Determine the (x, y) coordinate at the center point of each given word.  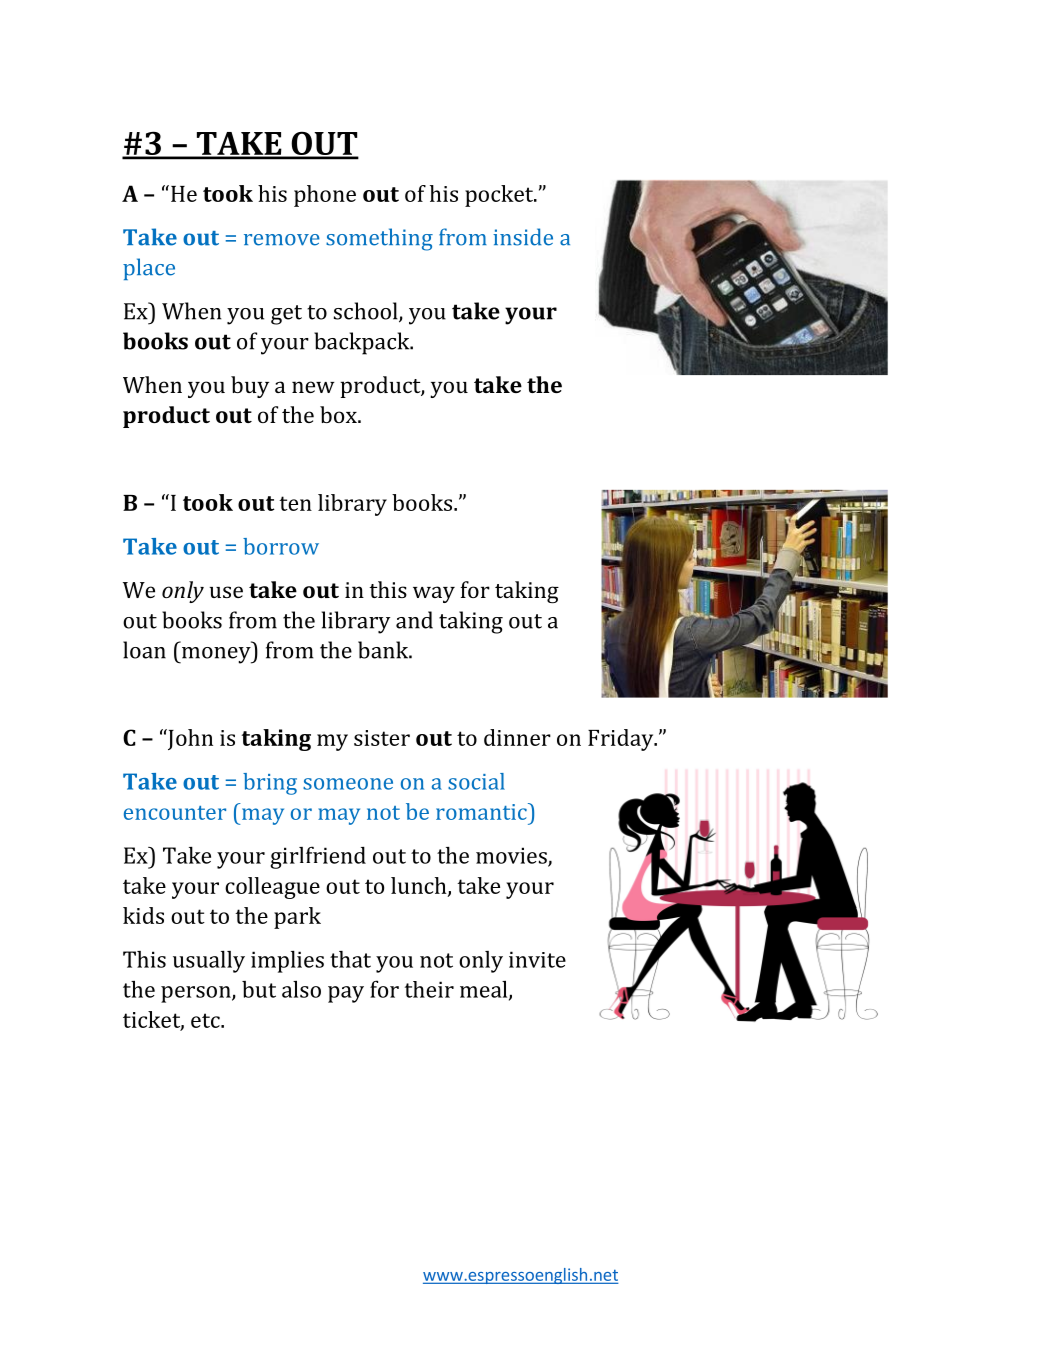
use (226, 592)
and (414, 620)
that (350, 959)
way (434, 594)
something (379, 239)
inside (523, 237)
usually (209, 962)
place (149, 269)
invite (537, 959)
